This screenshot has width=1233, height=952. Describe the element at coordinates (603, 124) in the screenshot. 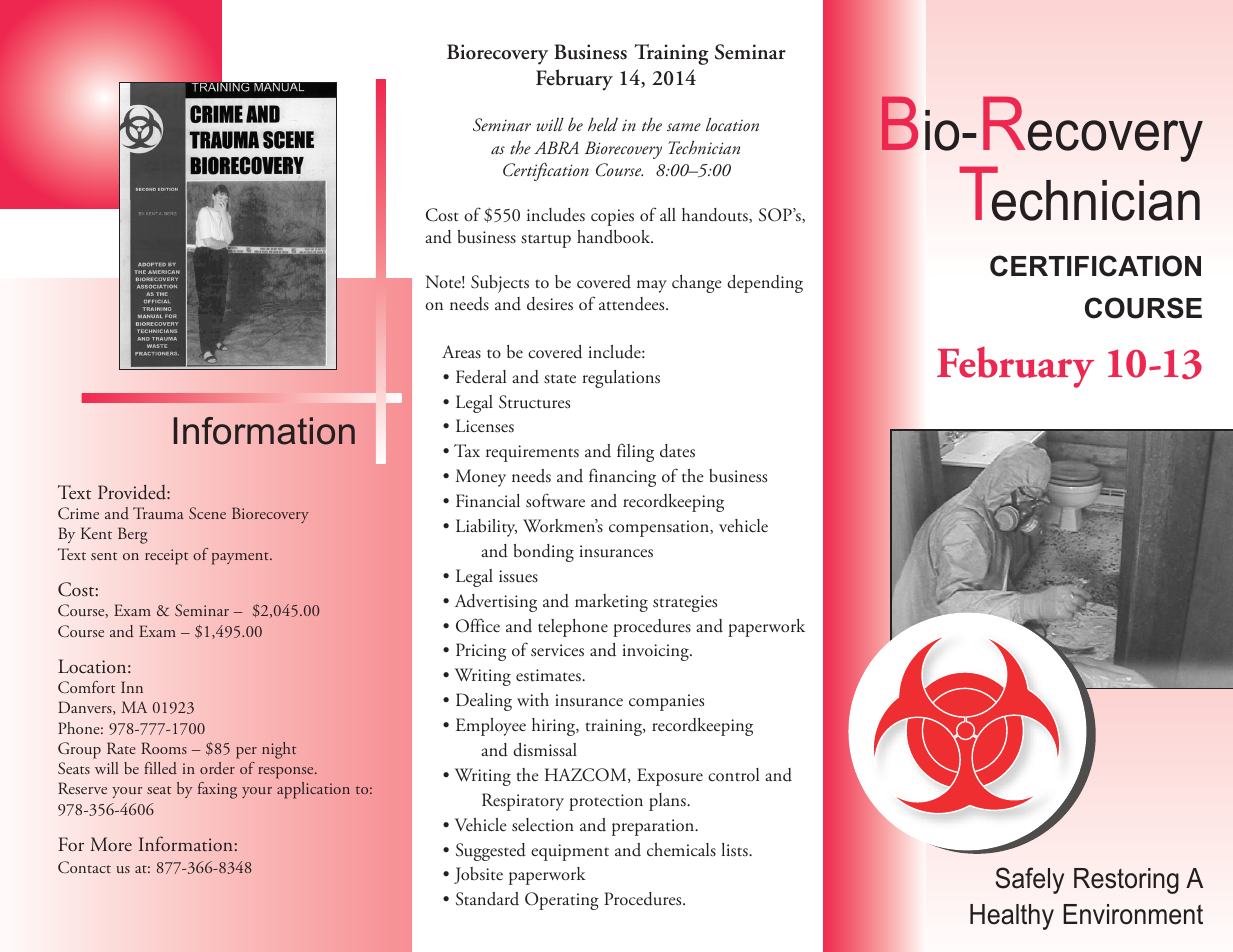

I see `held` at that location.
